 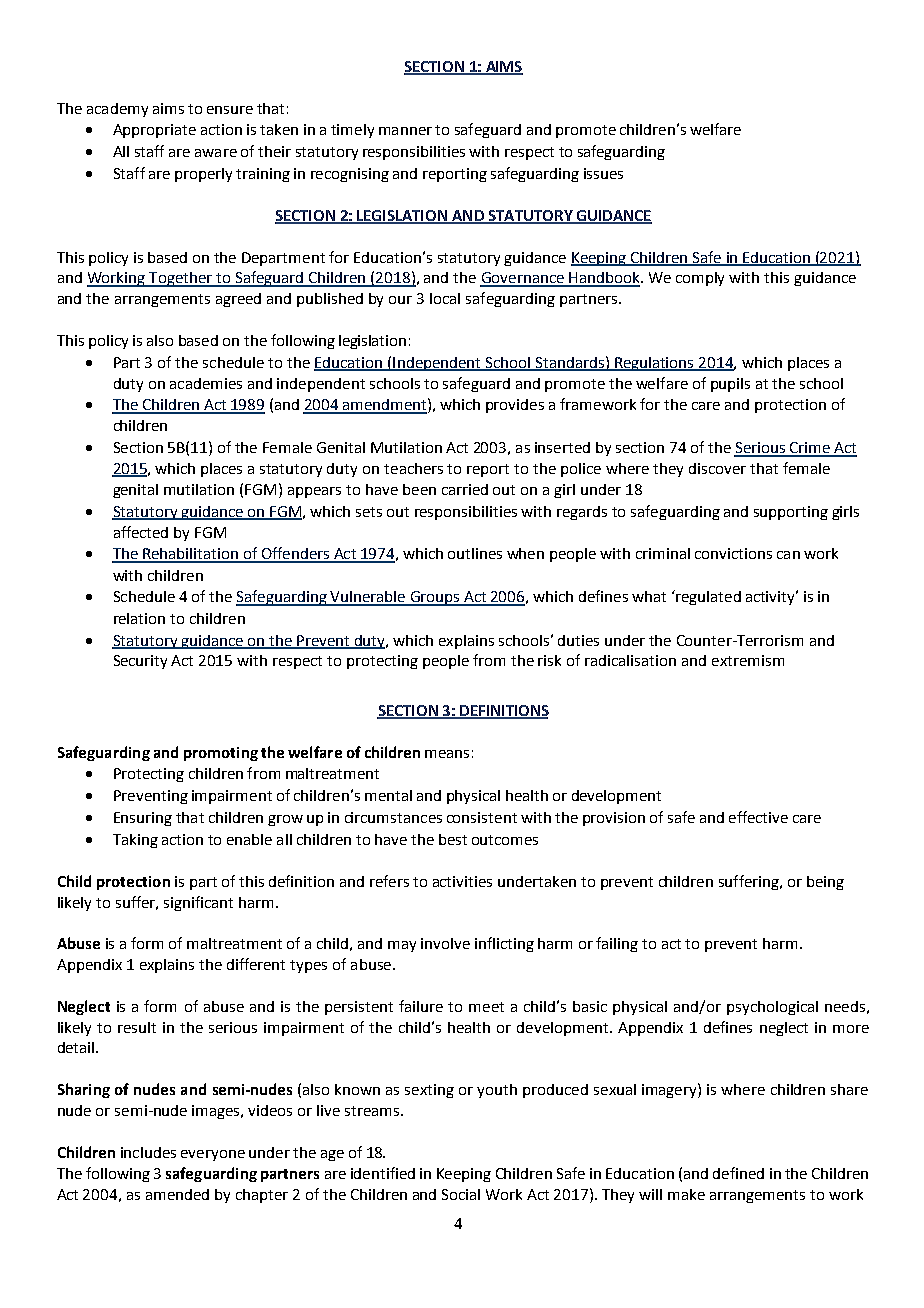 I want to click on includes, so click(x=148, y=1152).
